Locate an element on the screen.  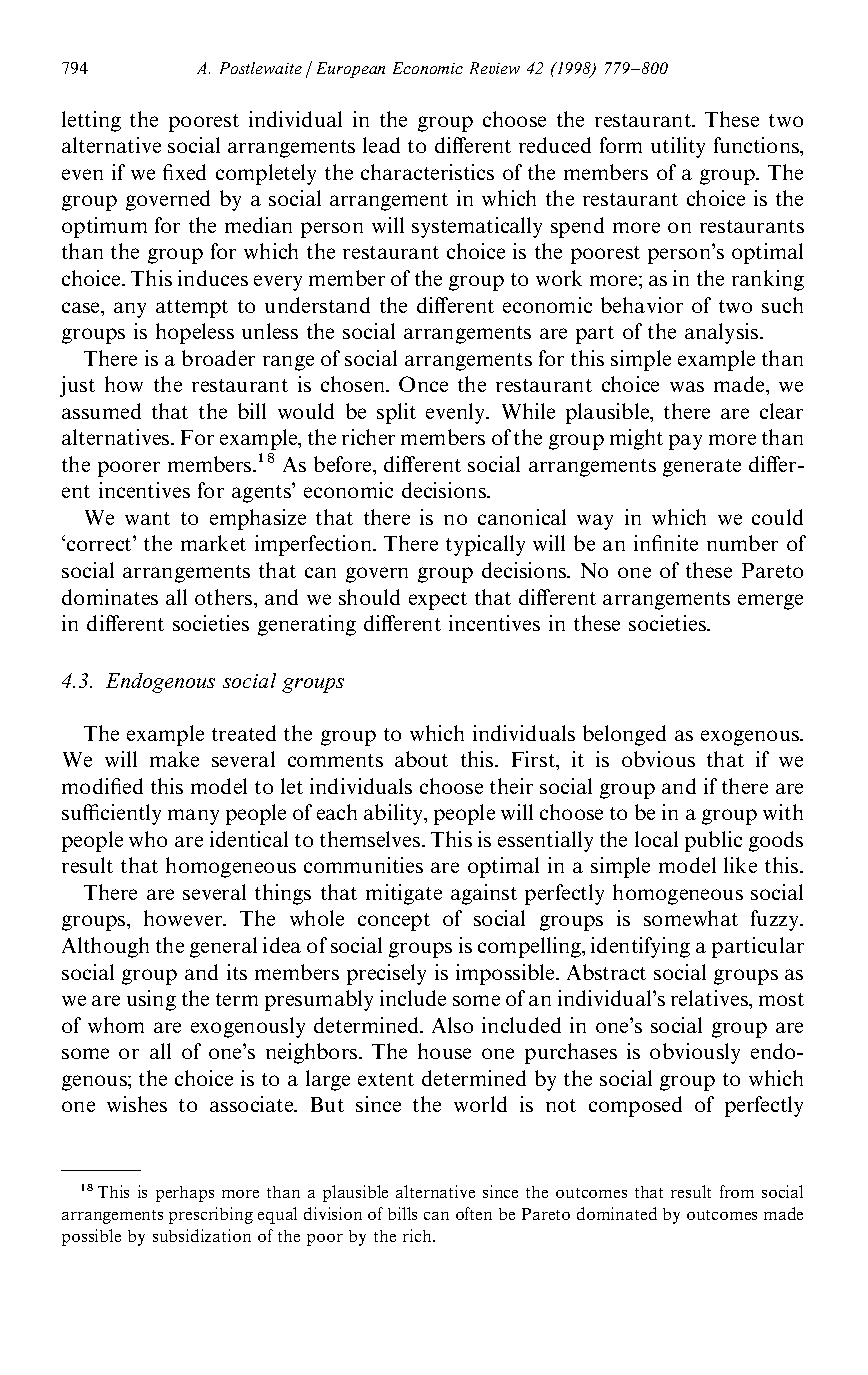
often is located at coordinates (474, 1213).
